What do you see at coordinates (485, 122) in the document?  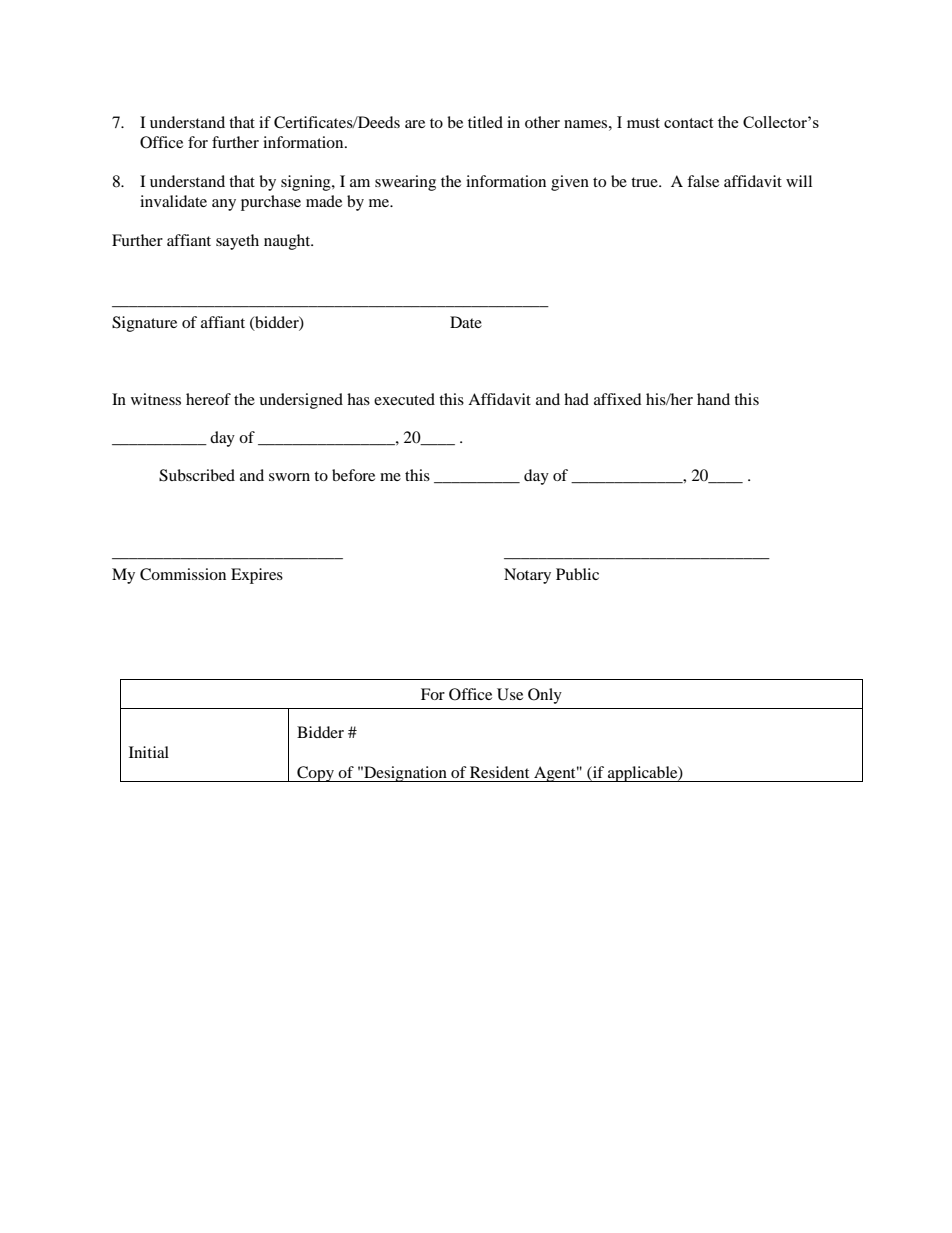 I see `titled` at bounding box center [485, 122].
